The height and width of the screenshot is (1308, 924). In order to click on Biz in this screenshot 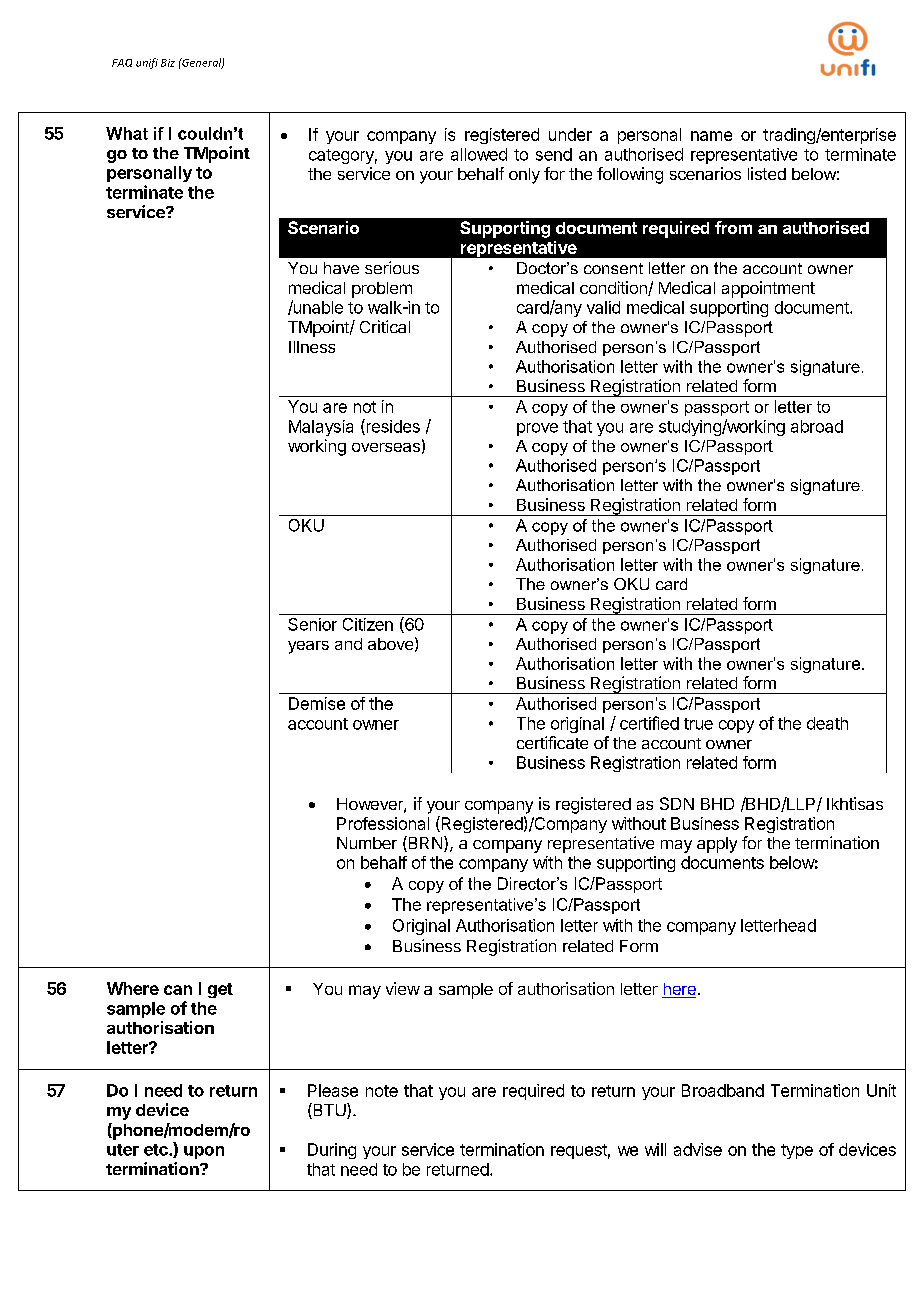, I will do `click(168, 63)`.
